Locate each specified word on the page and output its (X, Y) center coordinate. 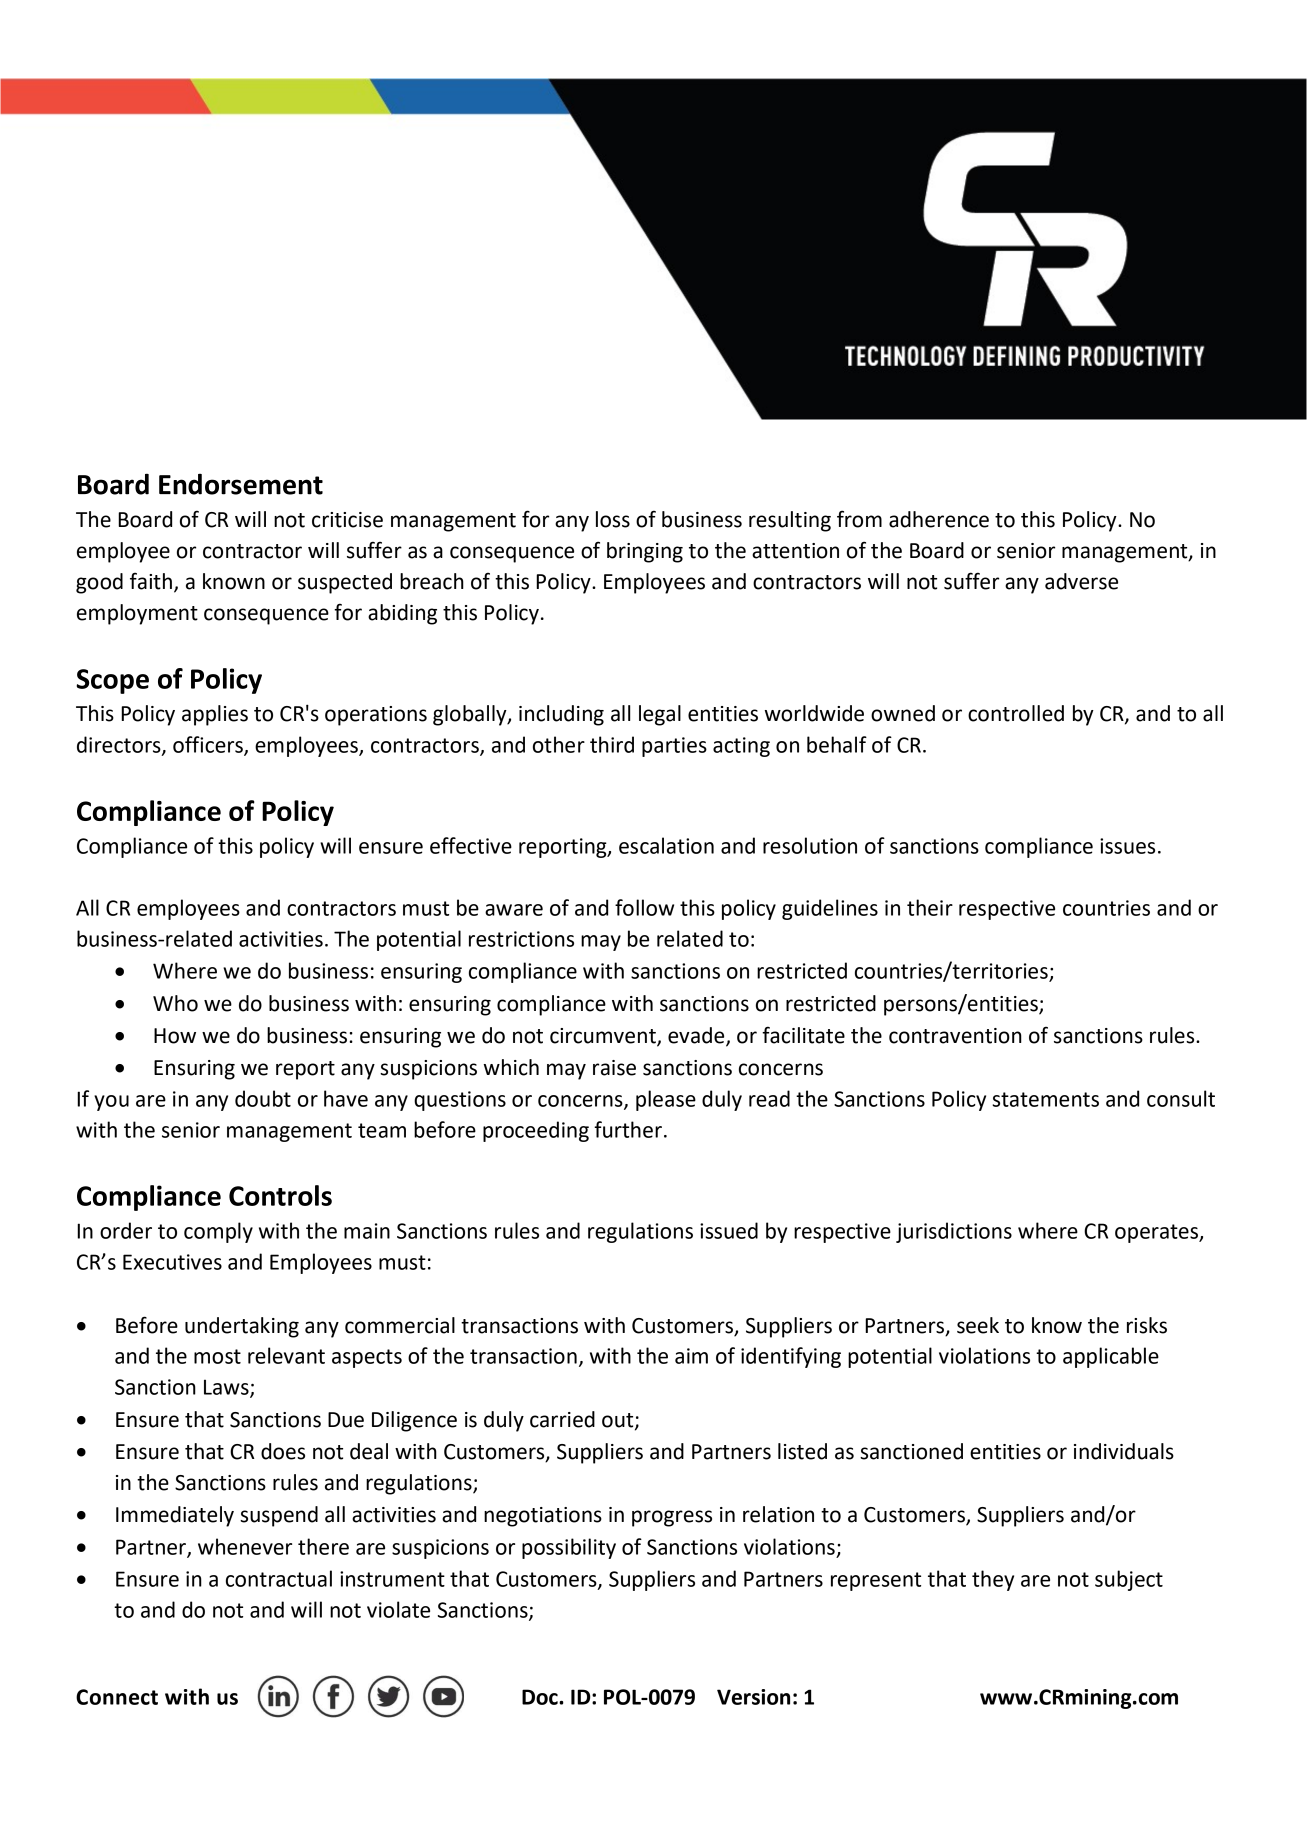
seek (978, 1325)
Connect (117, 1697)
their (930, 907)
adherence (939, 519)
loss (613, 519)
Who (175, 1003)
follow (644, 907)
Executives (172, 1262)
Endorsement (241, 484)
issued (729, 1230)
